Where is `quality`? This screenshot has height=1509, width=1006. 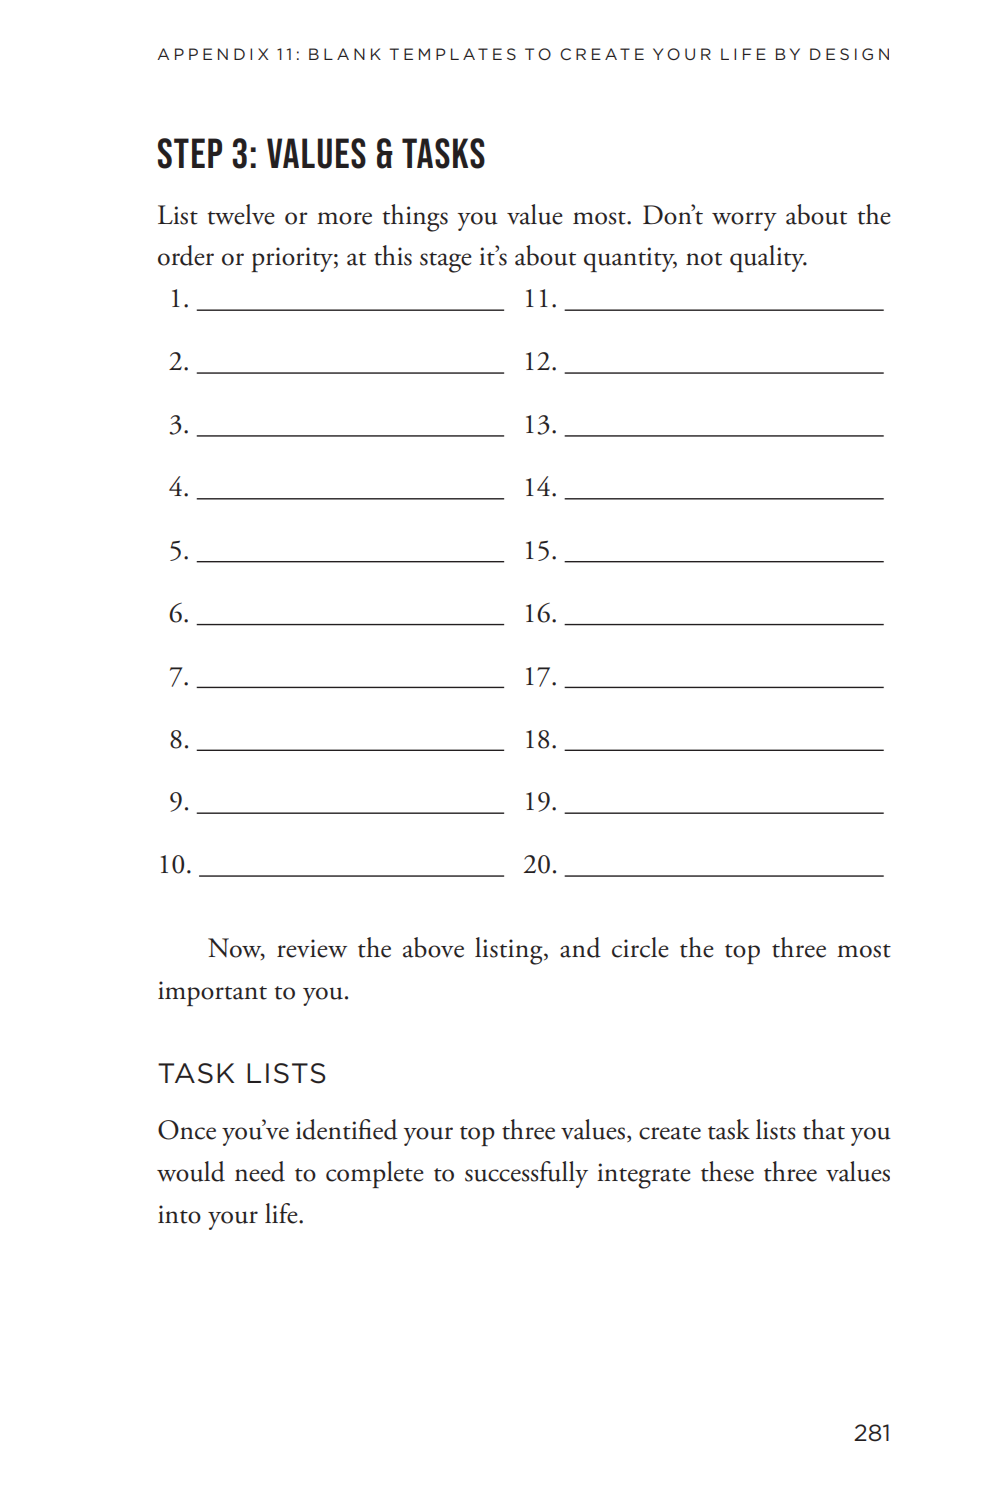 quality is located at coordinates (768, 258).
